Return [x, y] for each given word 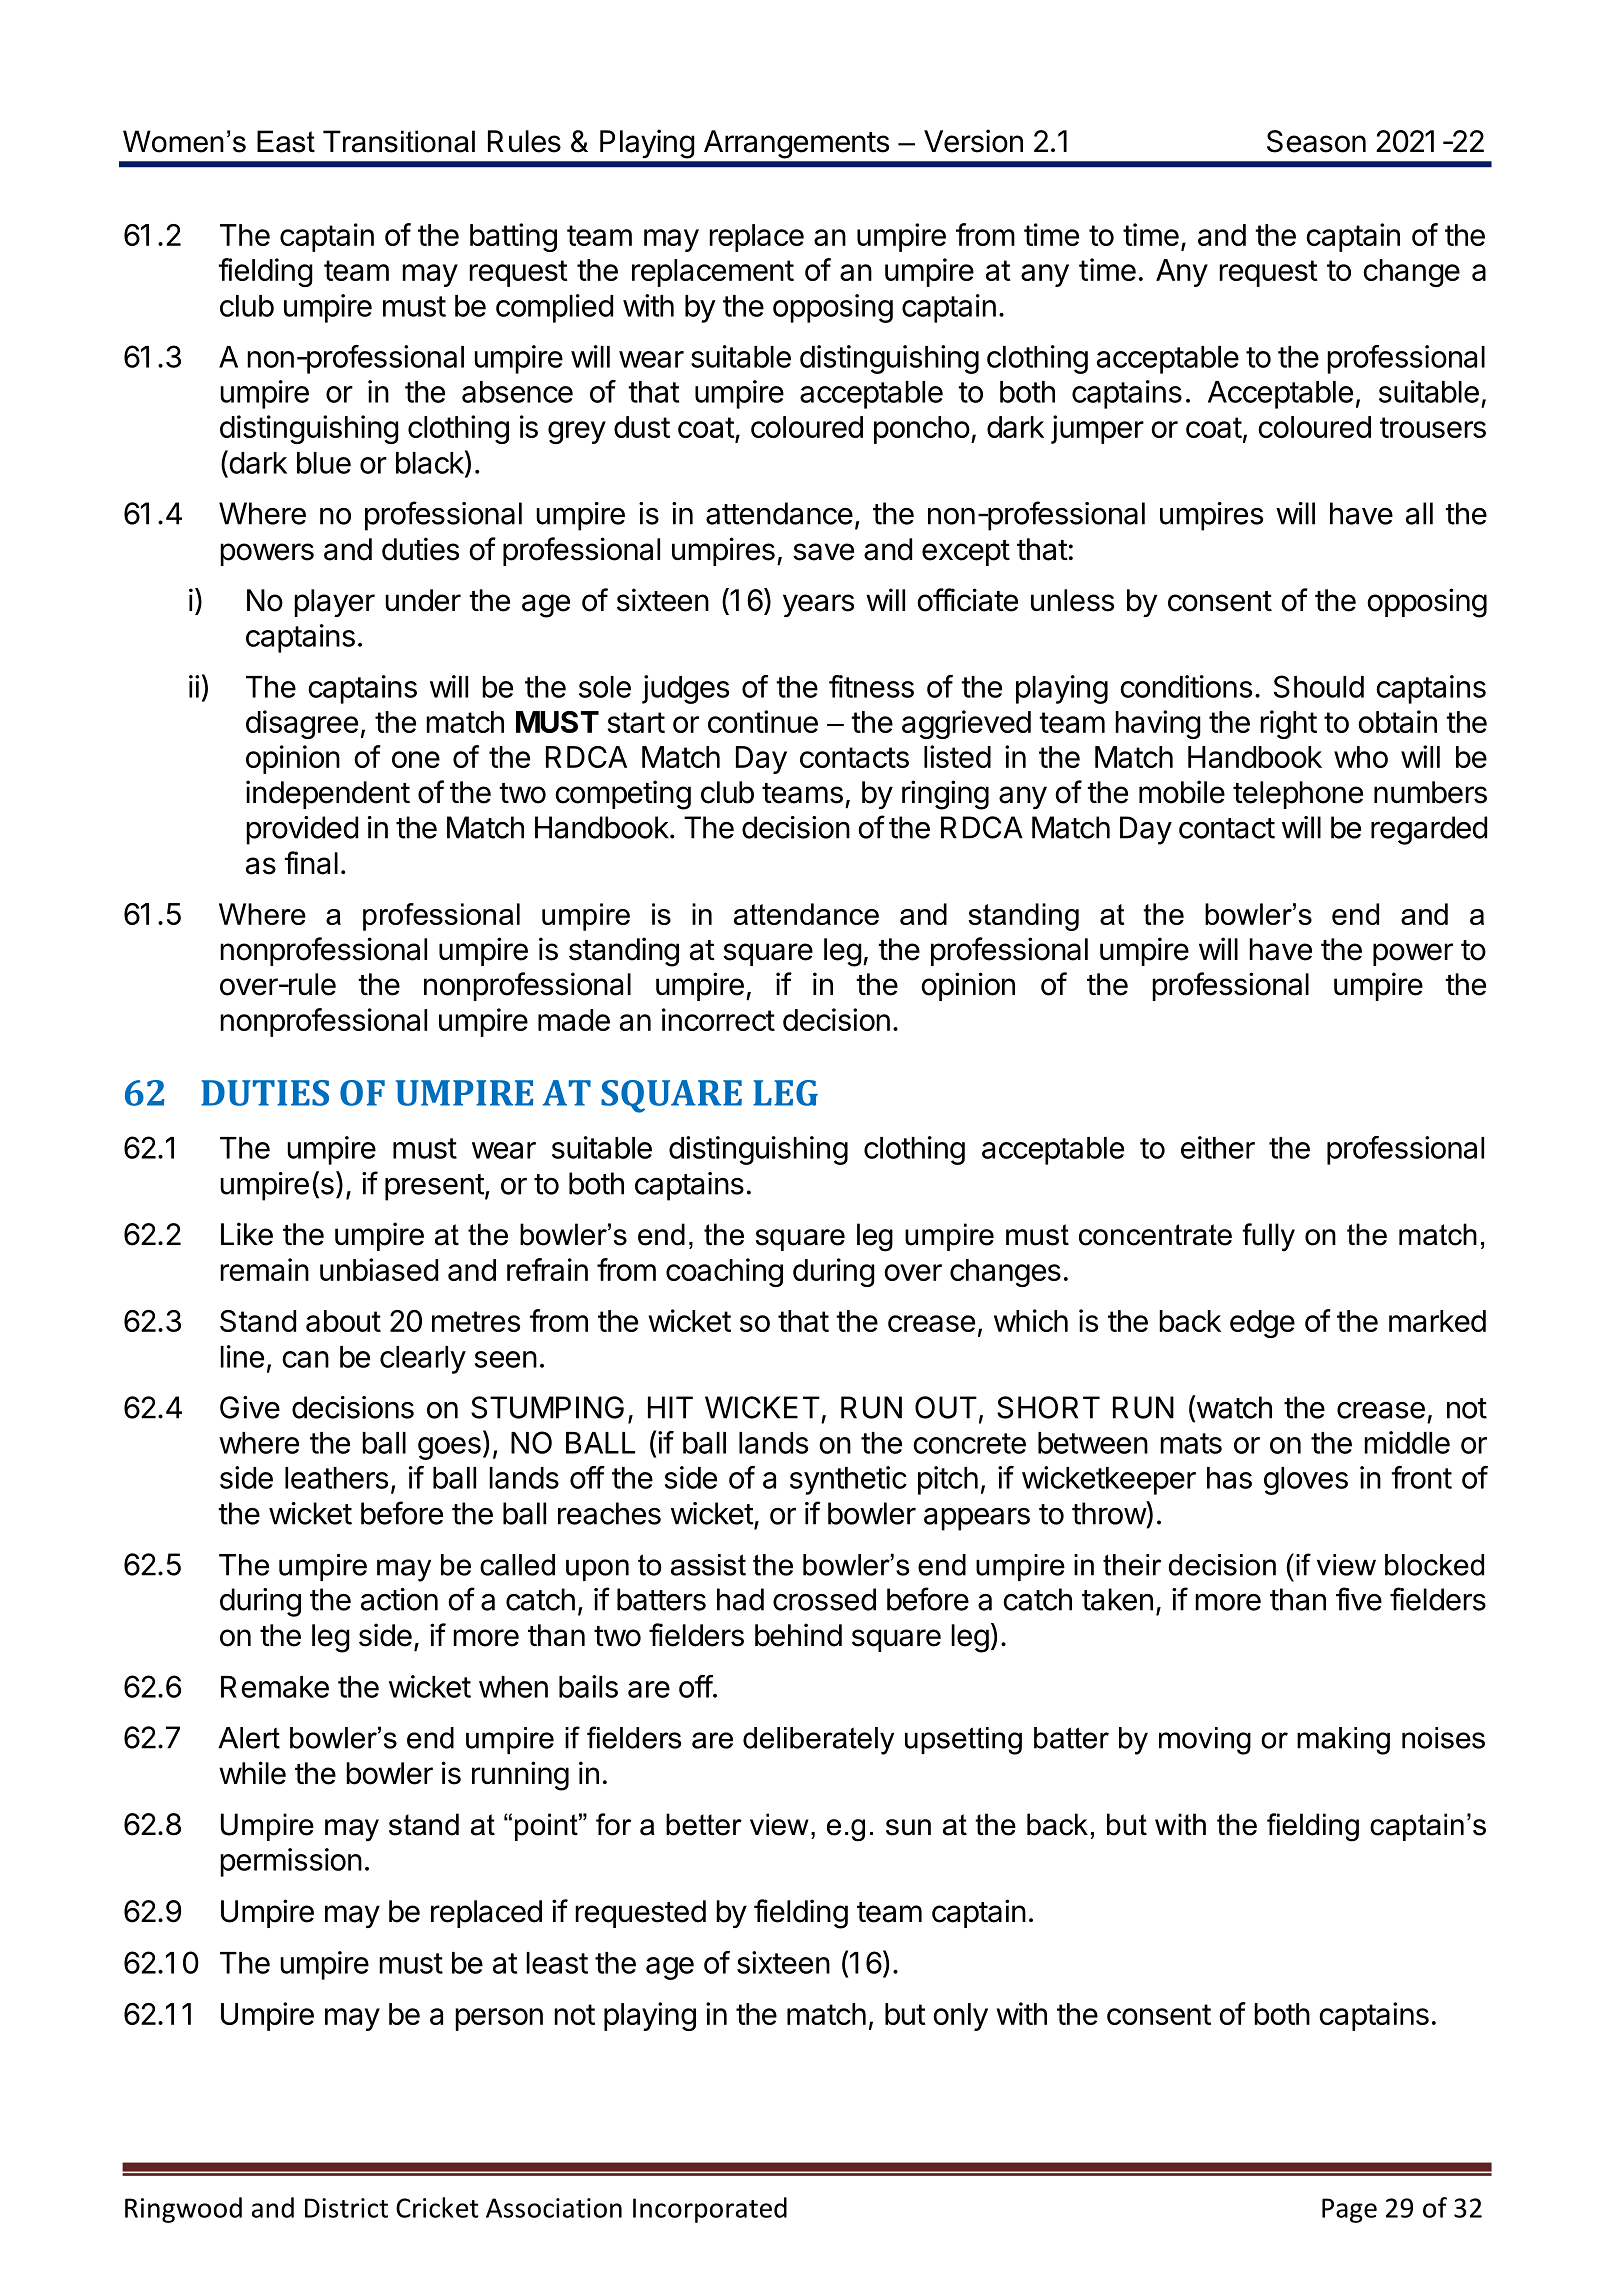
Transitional [399, 141]
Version [973, 141]
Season [1316, 141]
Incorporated [710, 2210]
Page [1349, 2210]
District [346, 2208]
